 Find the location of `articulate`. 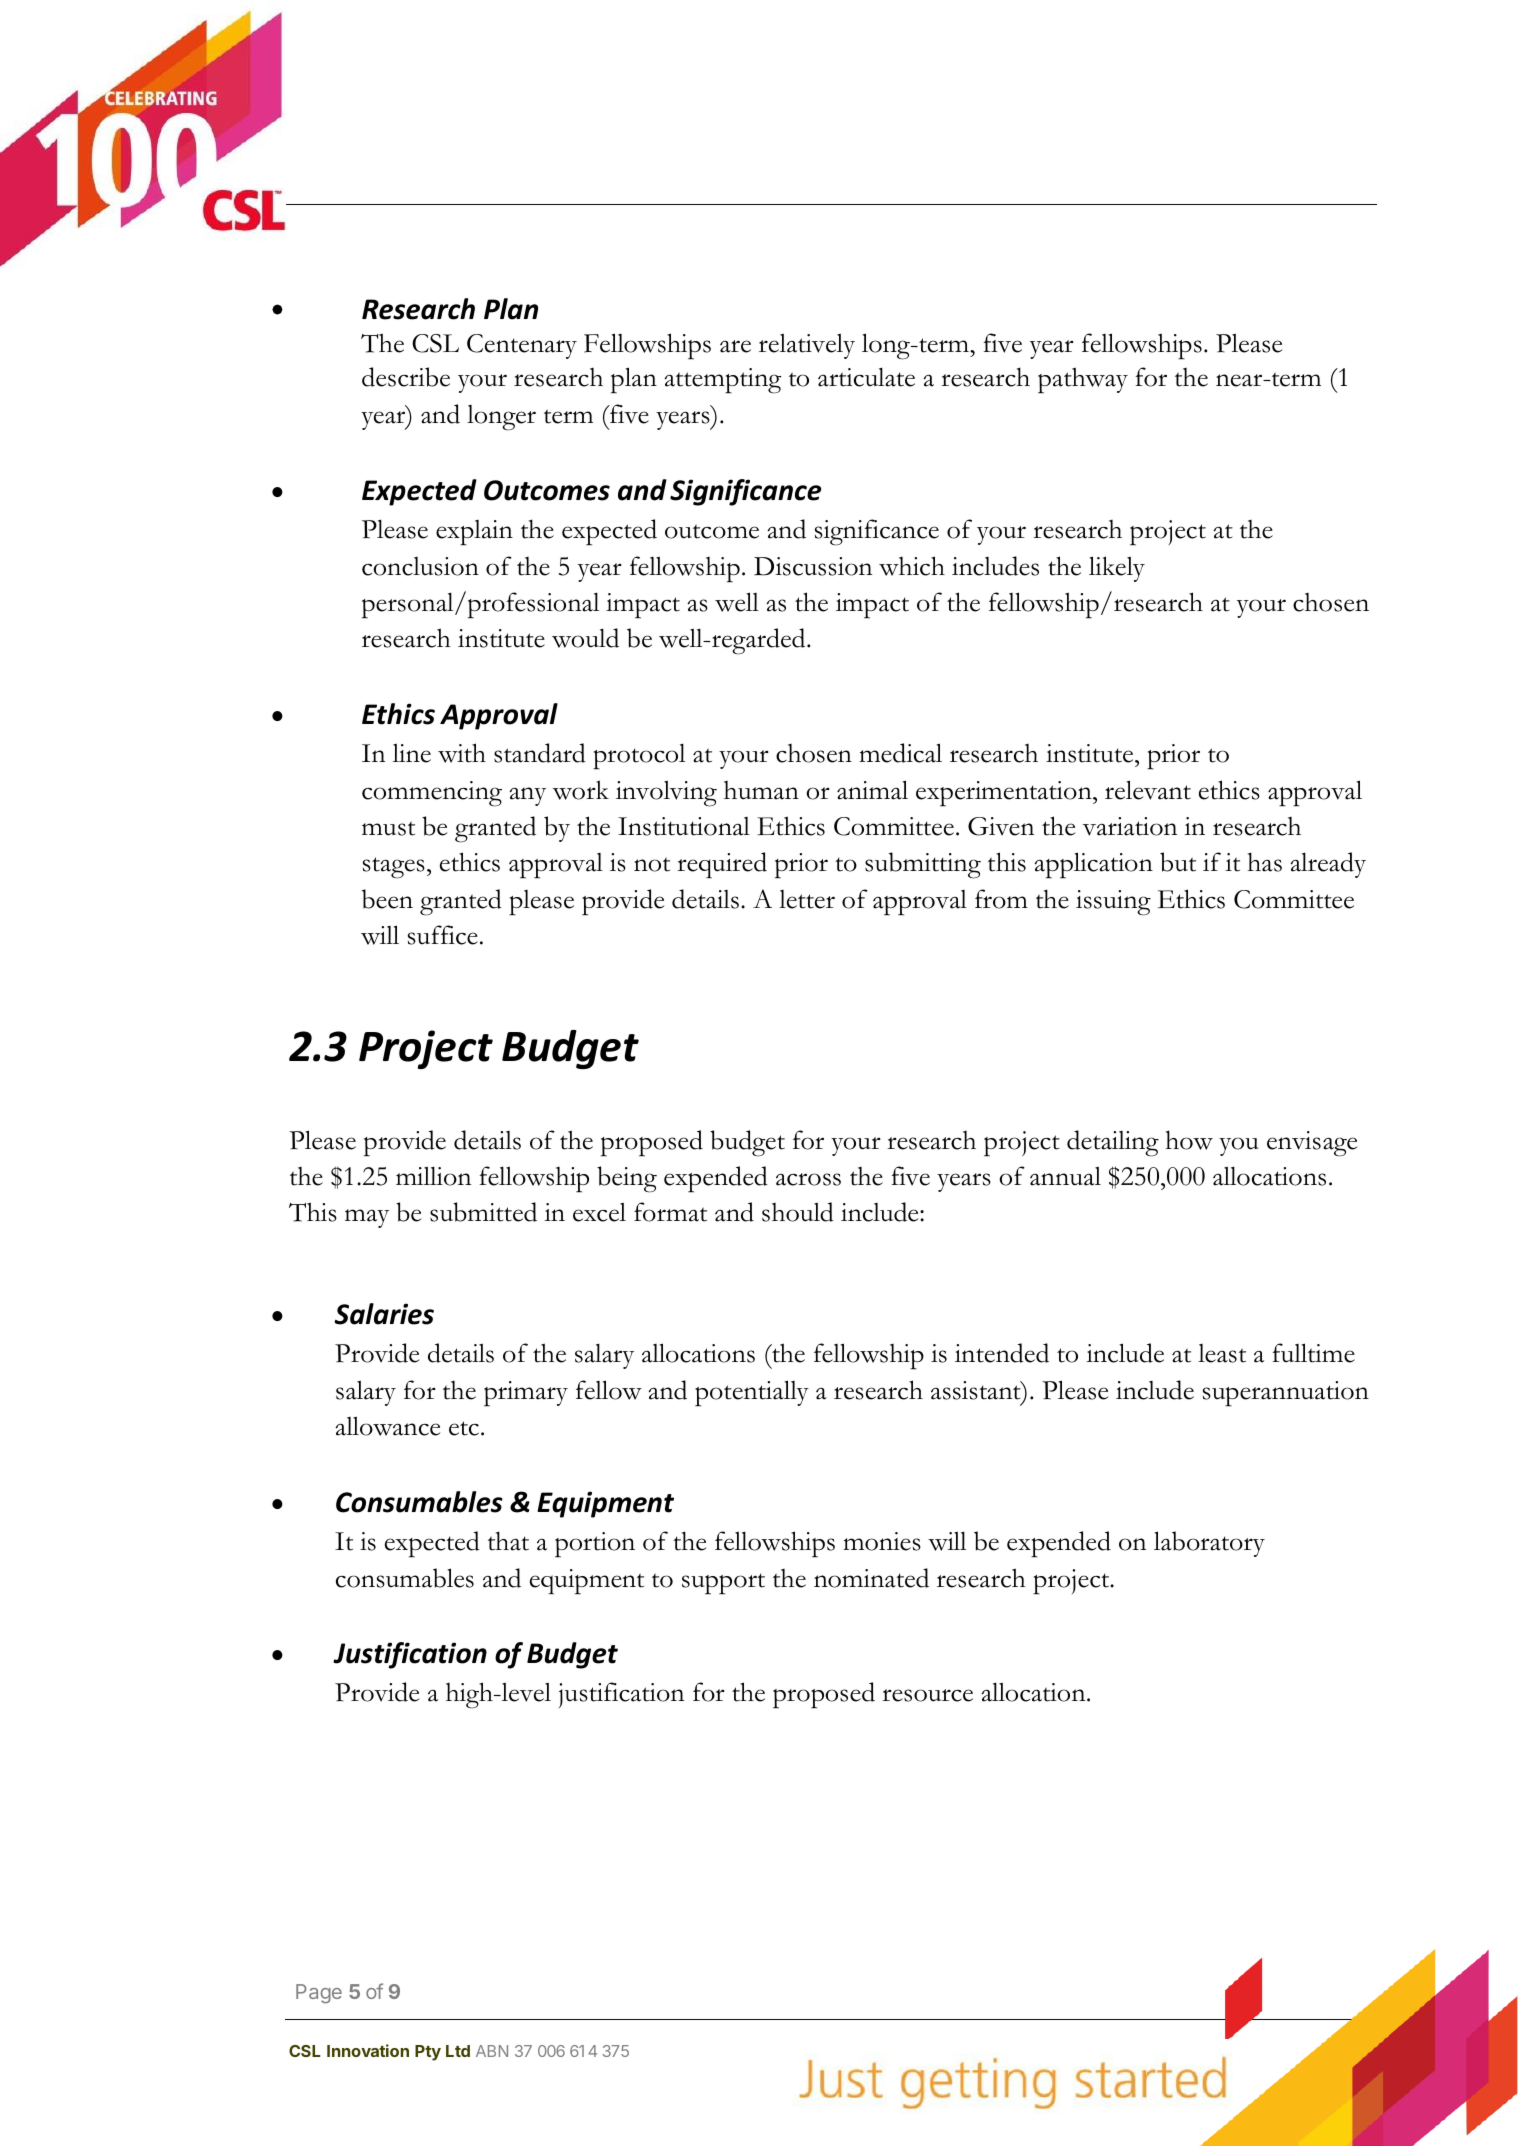

articulate is located at coordinates (866, 377).
